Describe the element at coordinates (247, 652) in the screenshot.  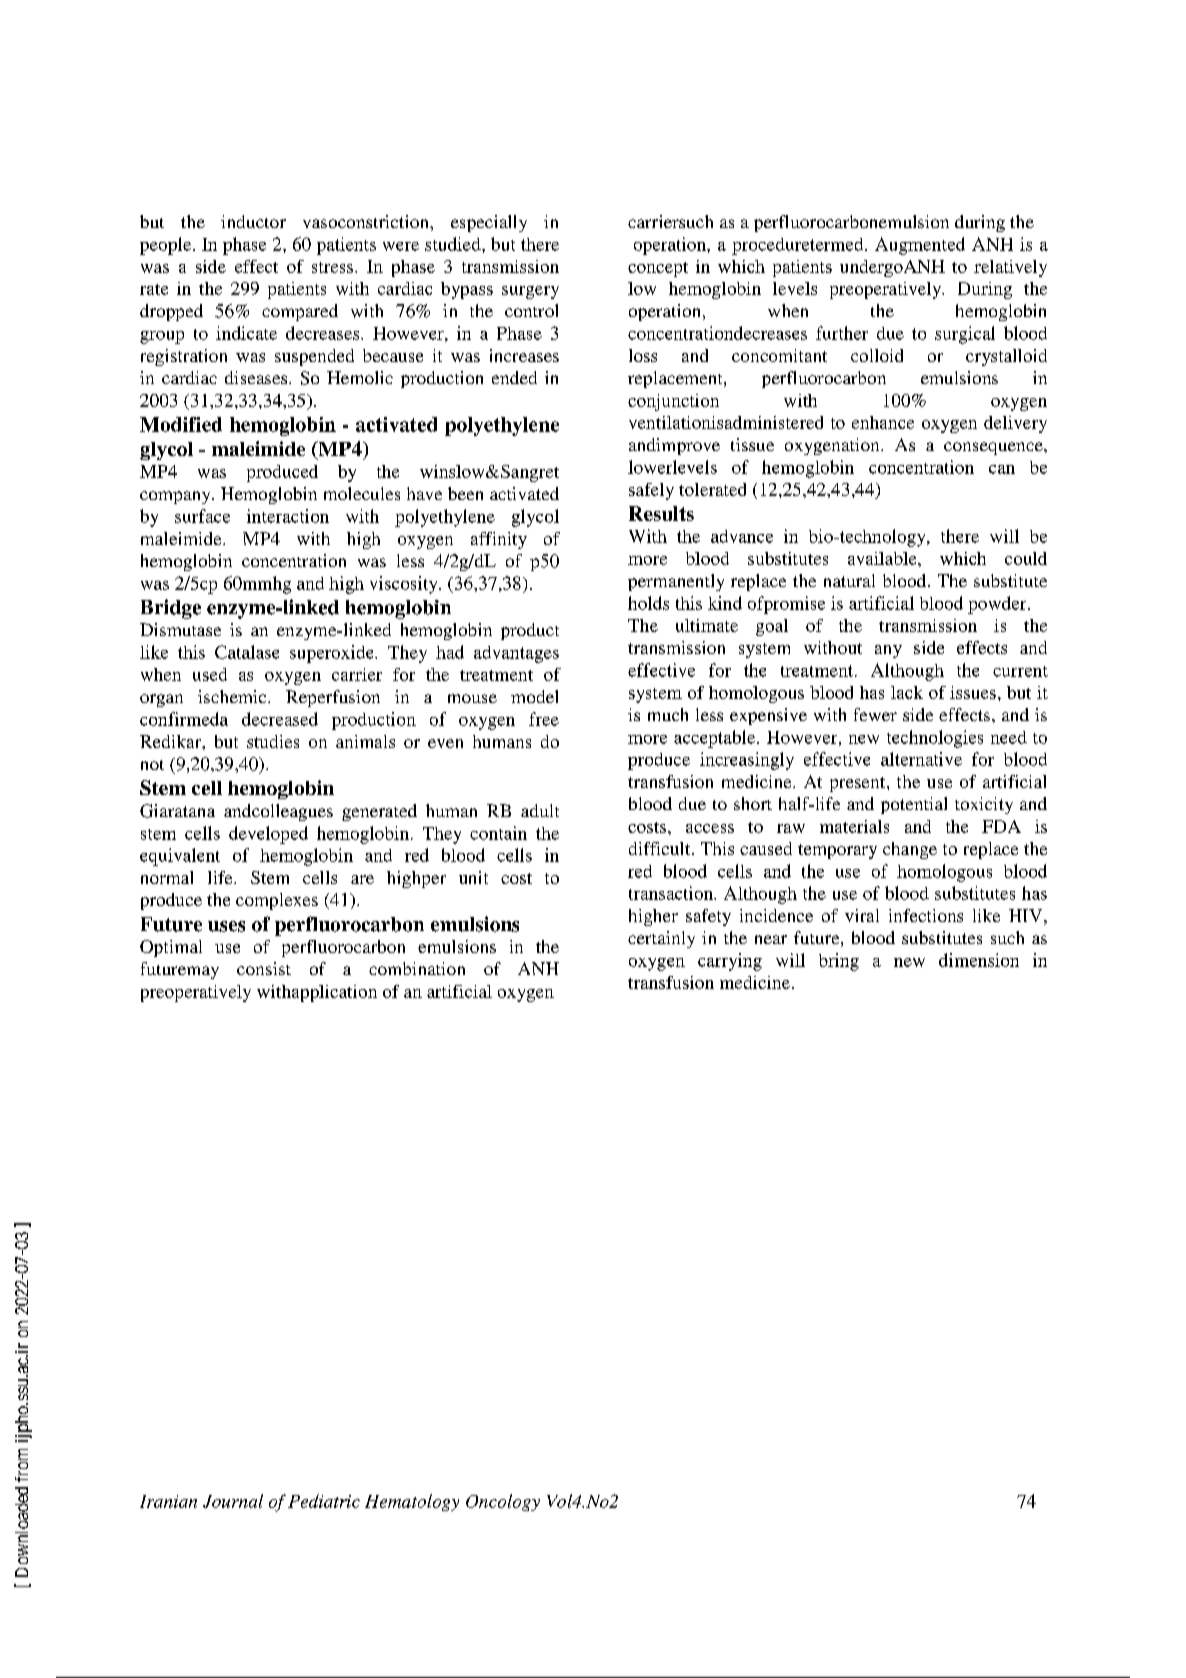
I see `Catalase` at that location.
